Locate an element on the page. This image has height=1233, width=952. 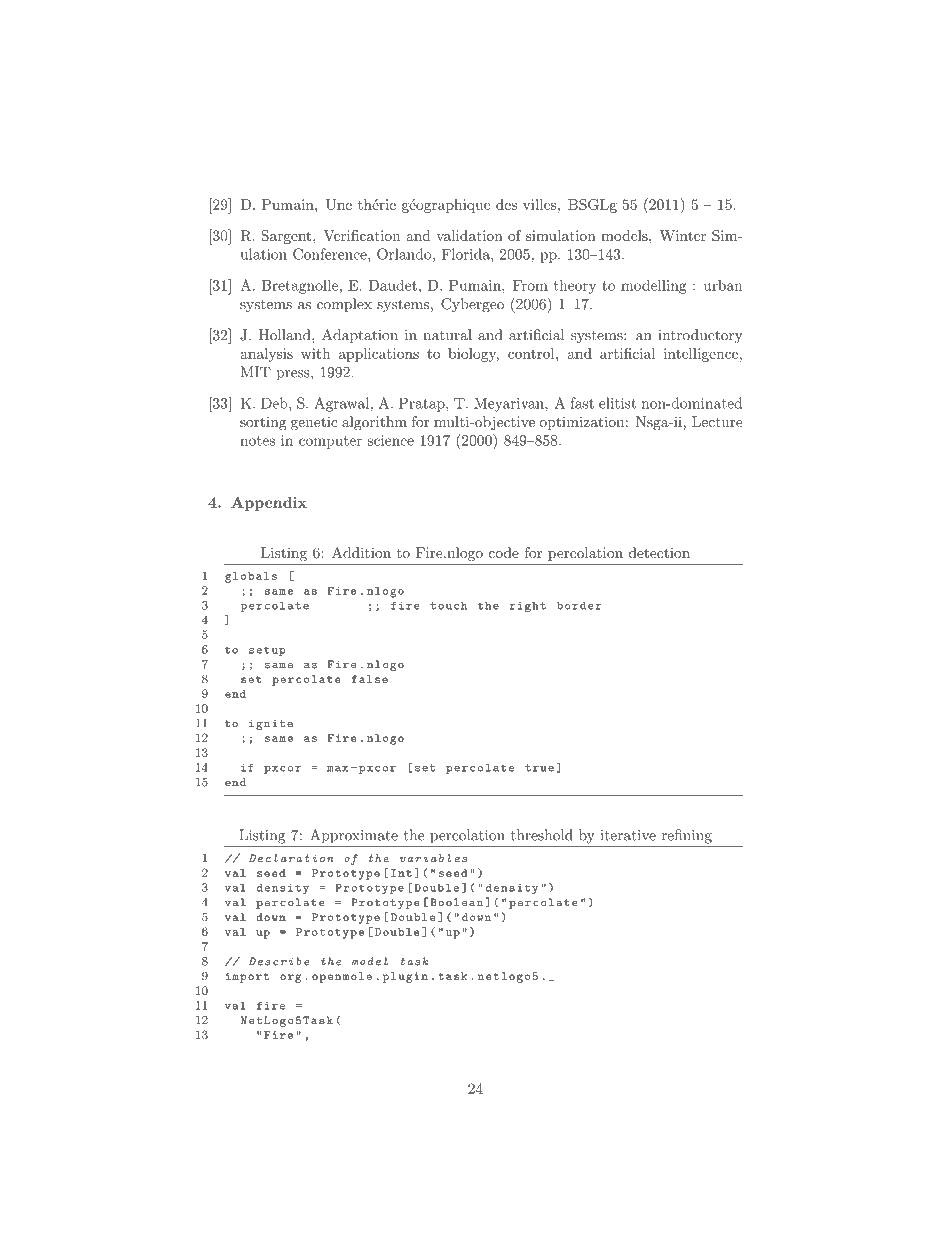
Boolean is located at coordinates (456, 902).
